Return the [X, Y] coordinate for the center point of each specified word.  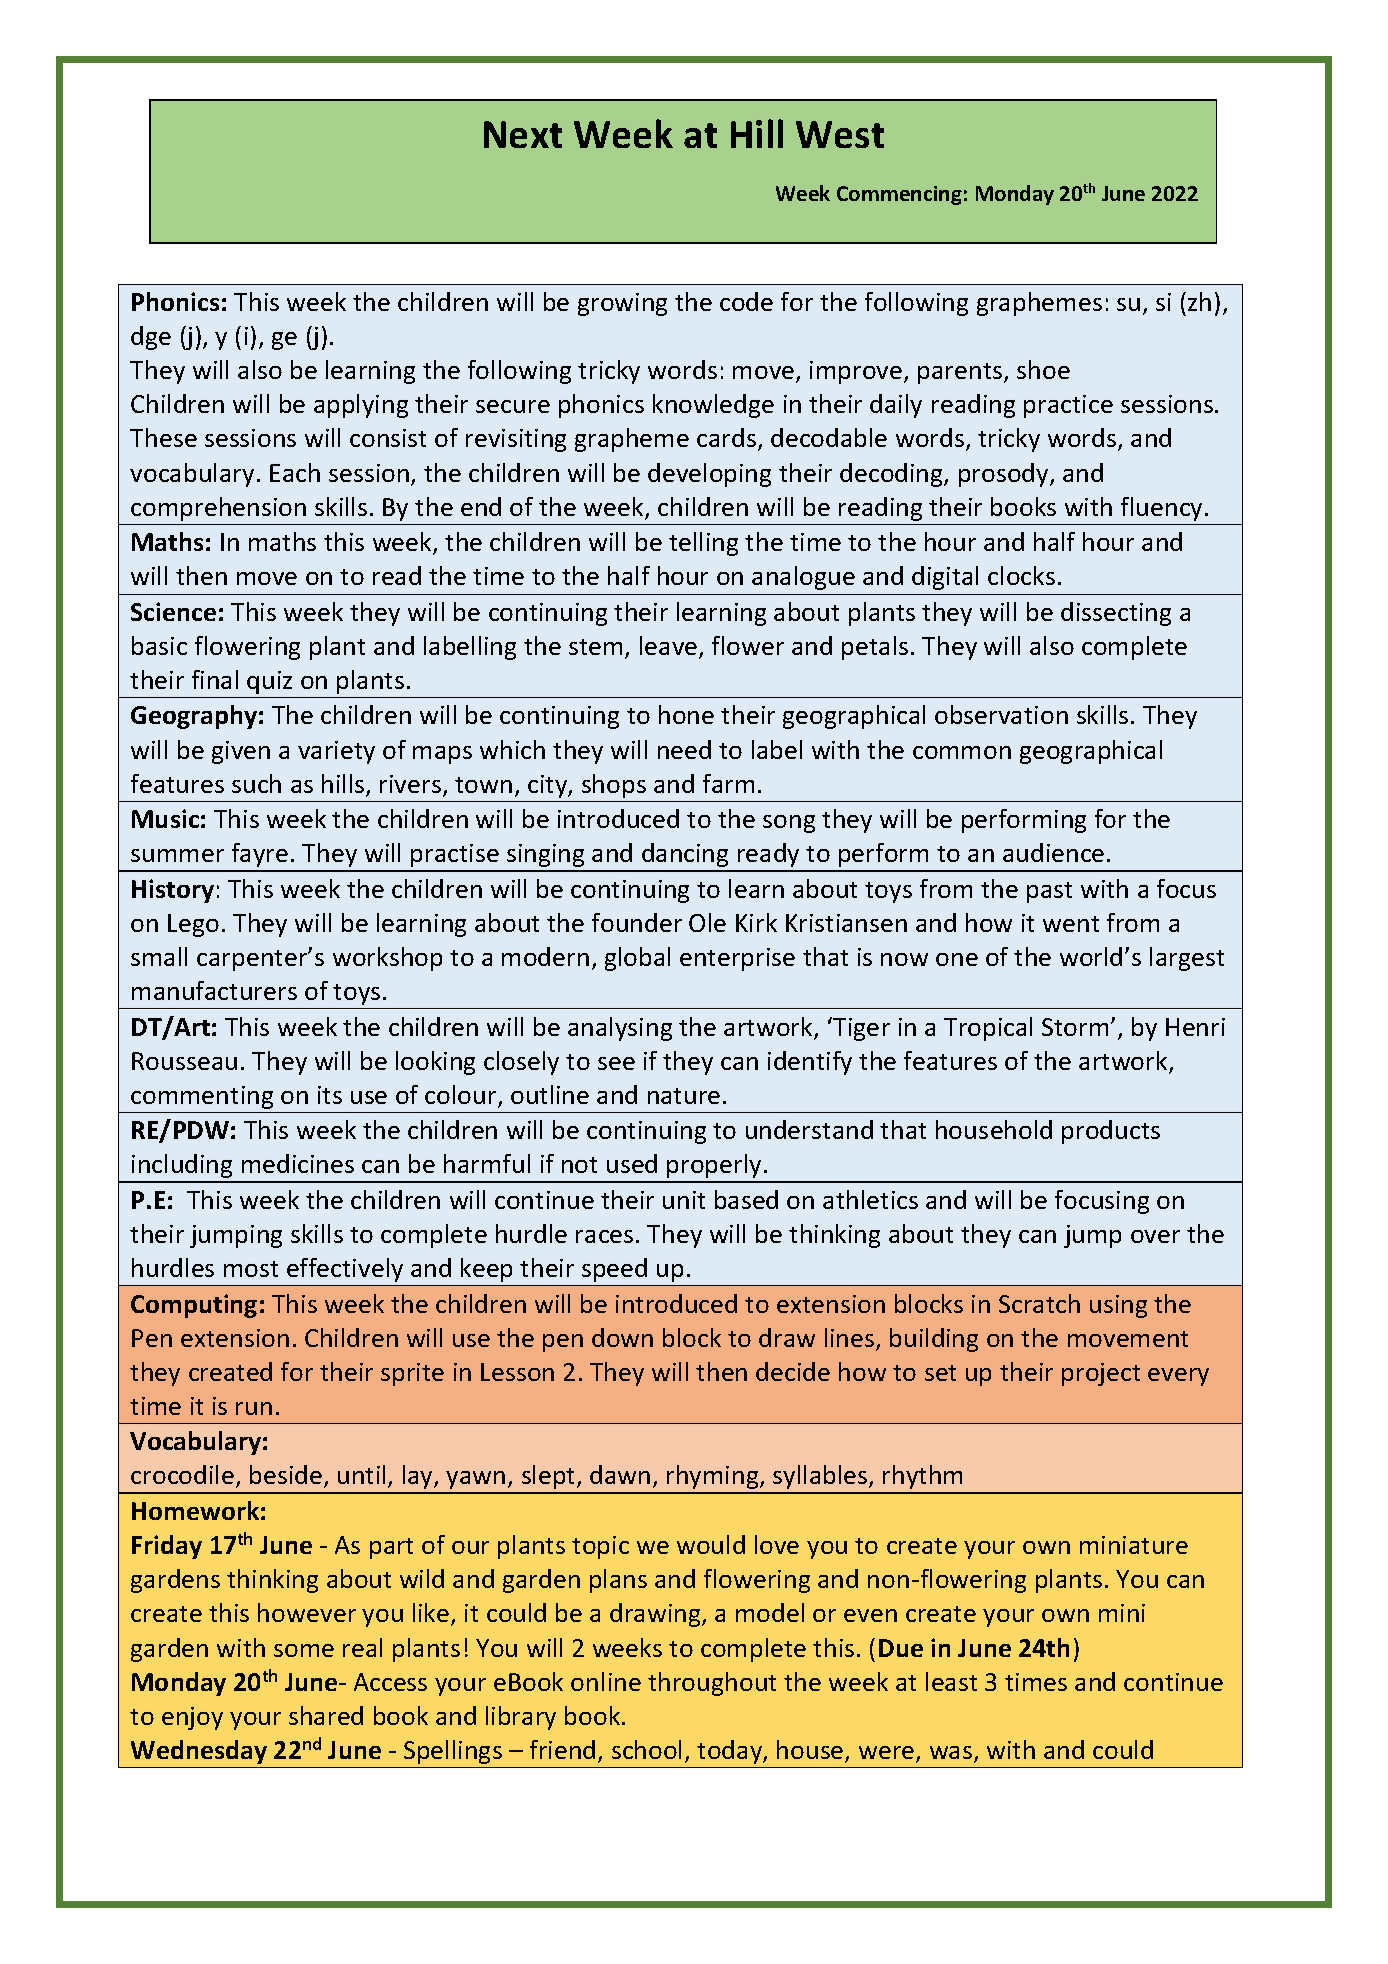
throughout [712, 1684]
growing [622, 304]
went [1071, 924]
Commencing [899, 195]
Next [523, 134]
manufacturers [214, 990]
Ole [707, 922]
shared [326, 1715]
